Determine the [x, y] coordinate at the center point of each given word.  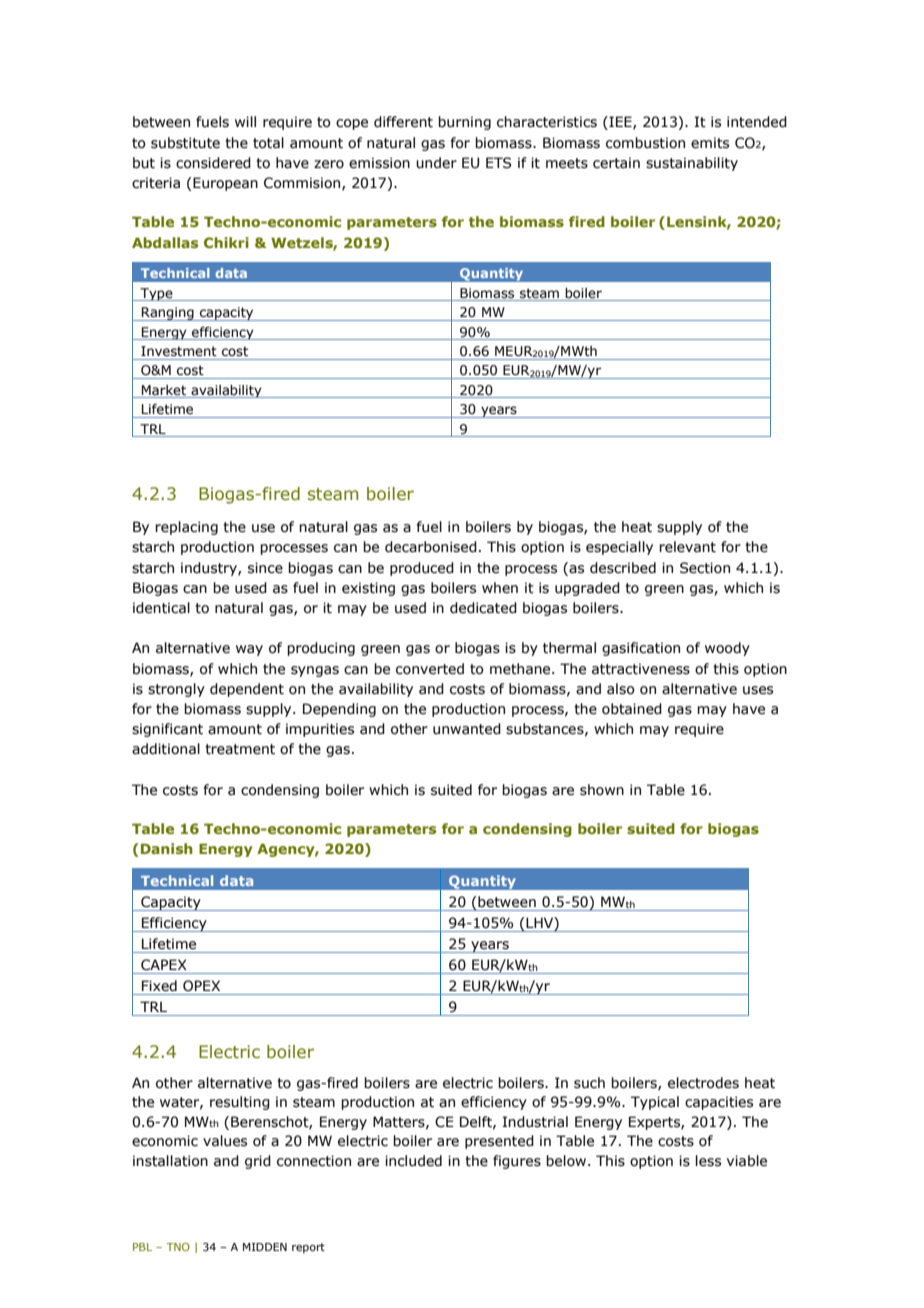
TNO [178, 1247]
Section [705, 568]
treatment [240, 749]
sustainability [692, 164]
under [436, 163]
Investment [179, 351]
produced [422, 569]
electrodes [703, 1083]
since [265, 568]
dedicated [483, 608]
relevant [687, 547]
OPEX [201, 986]
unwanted [467, 729]
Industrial [535, 1122]
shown [602, 790]
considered [213, 163]
